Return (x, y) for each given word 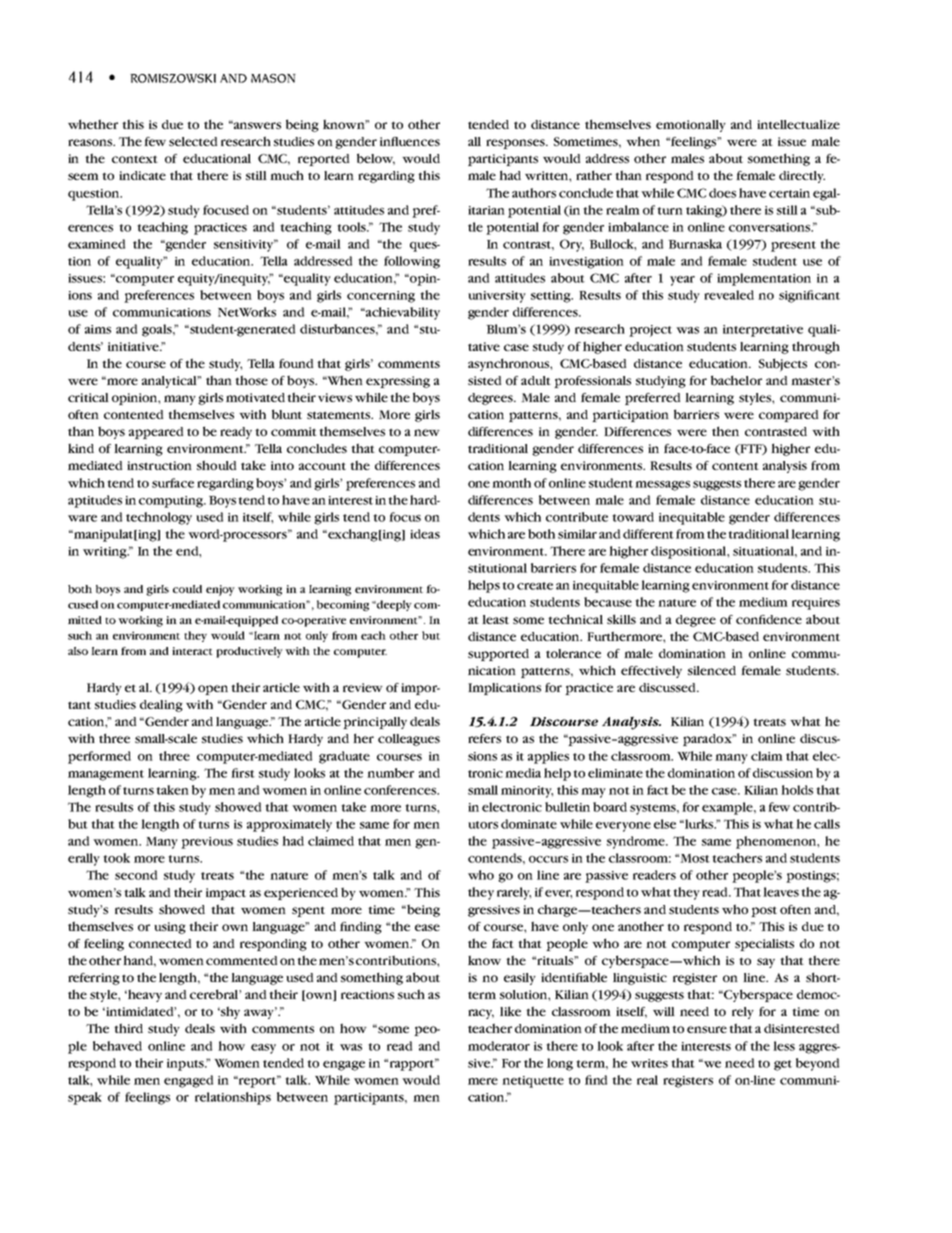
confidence (769, 619)
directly (802, 177)
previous (207, 843)
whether (93, 124)
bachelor (736, 380)
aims (98, 329)
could (187, 589)
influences (410, 141)
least (495, 619)
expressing (398, 382)
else (665, 824)
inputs (186, 1065)
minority (527, 792)
